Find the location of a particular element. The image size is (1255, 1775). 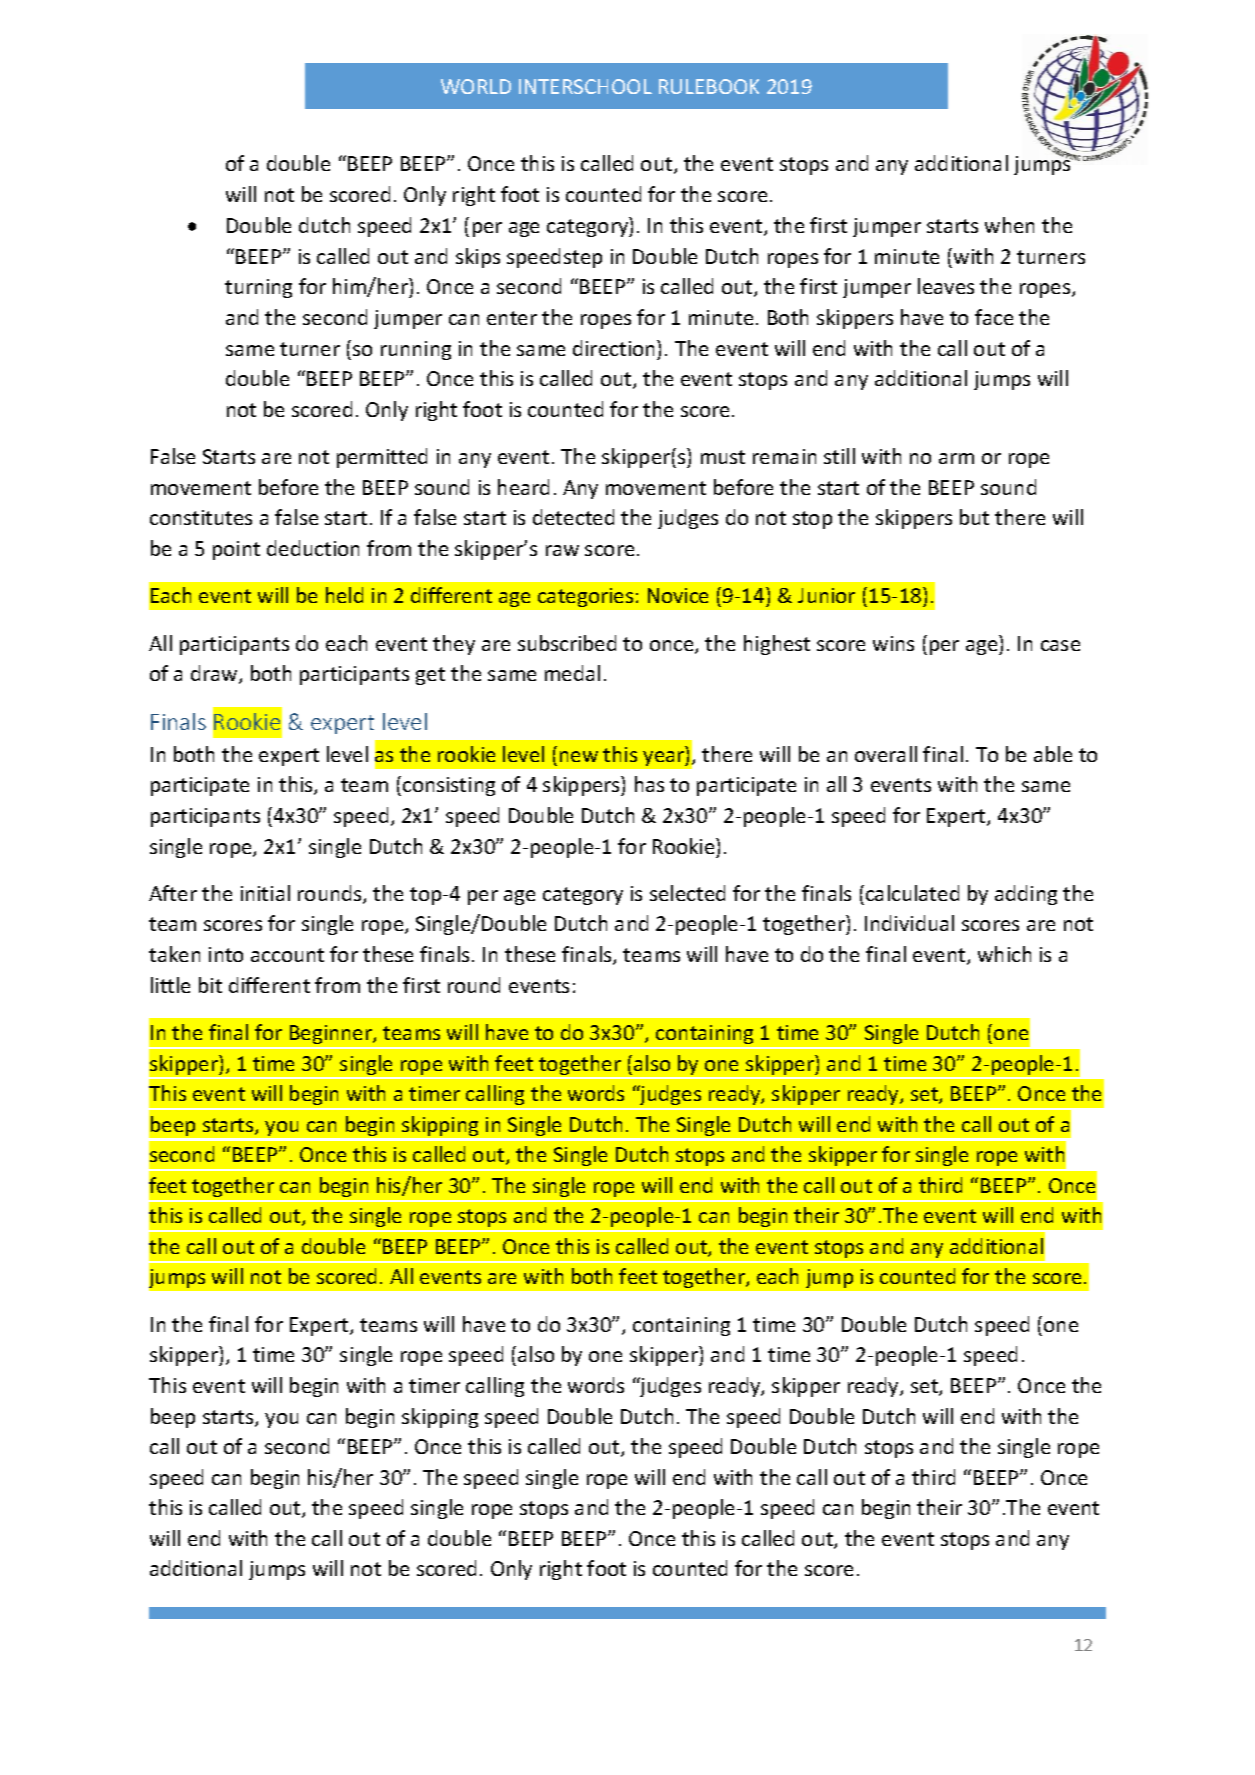

wins is located at coordinates (893, 643).
